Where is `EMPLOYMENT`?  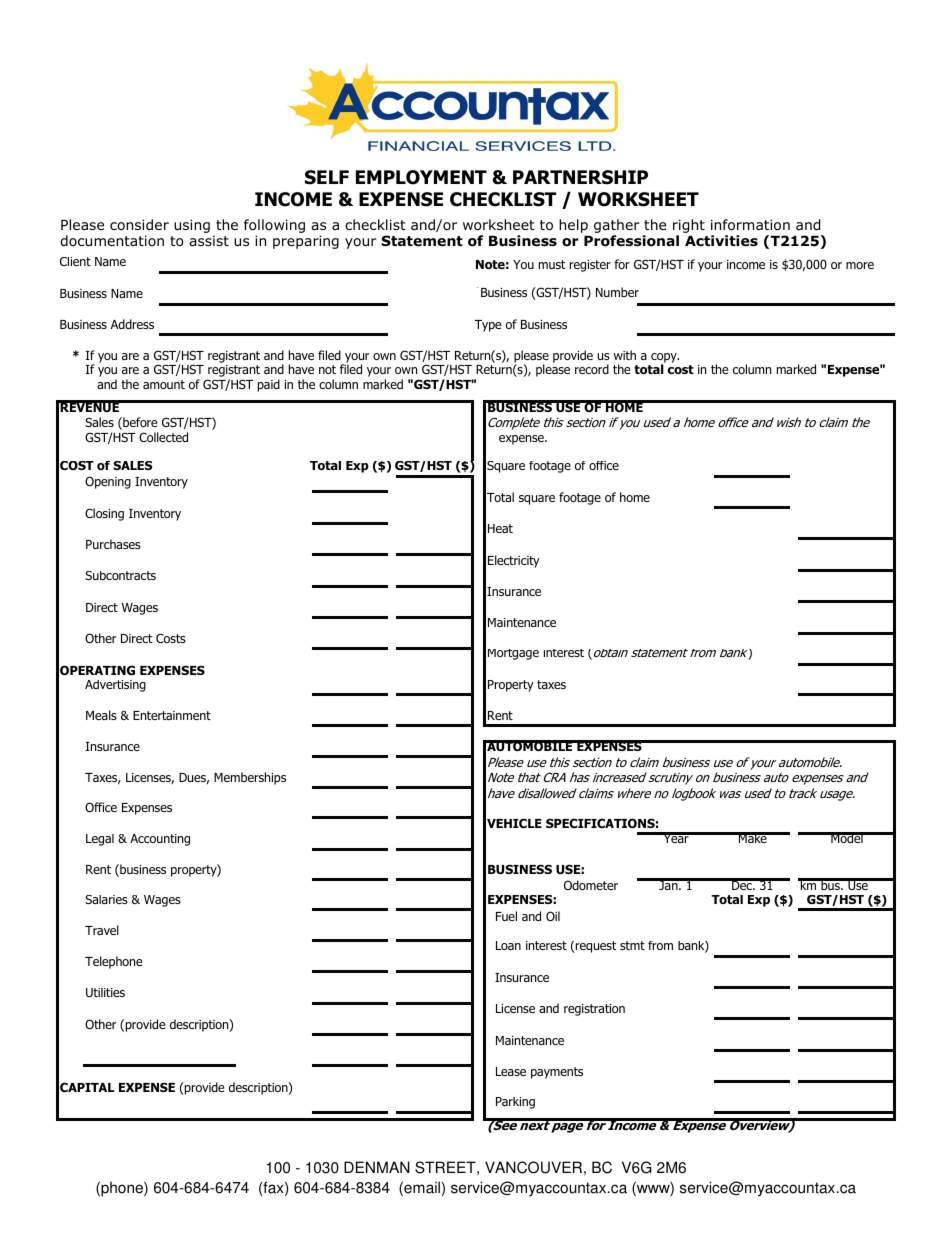
EMPLOYMENT is located at coordinates (421, 177).
